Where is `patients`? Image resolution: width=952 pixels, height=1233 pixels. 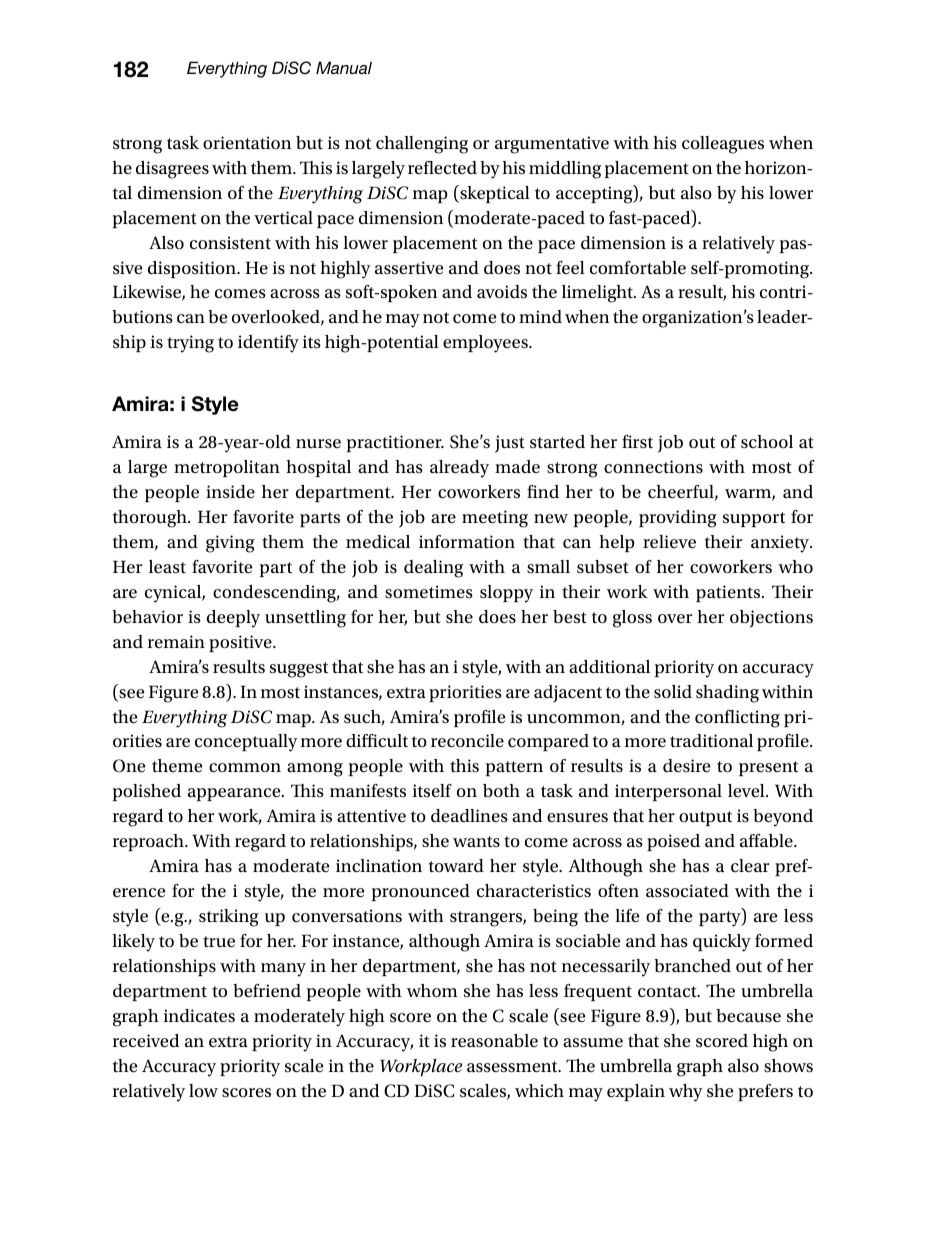
patients is located at coordinates (729, 593).
